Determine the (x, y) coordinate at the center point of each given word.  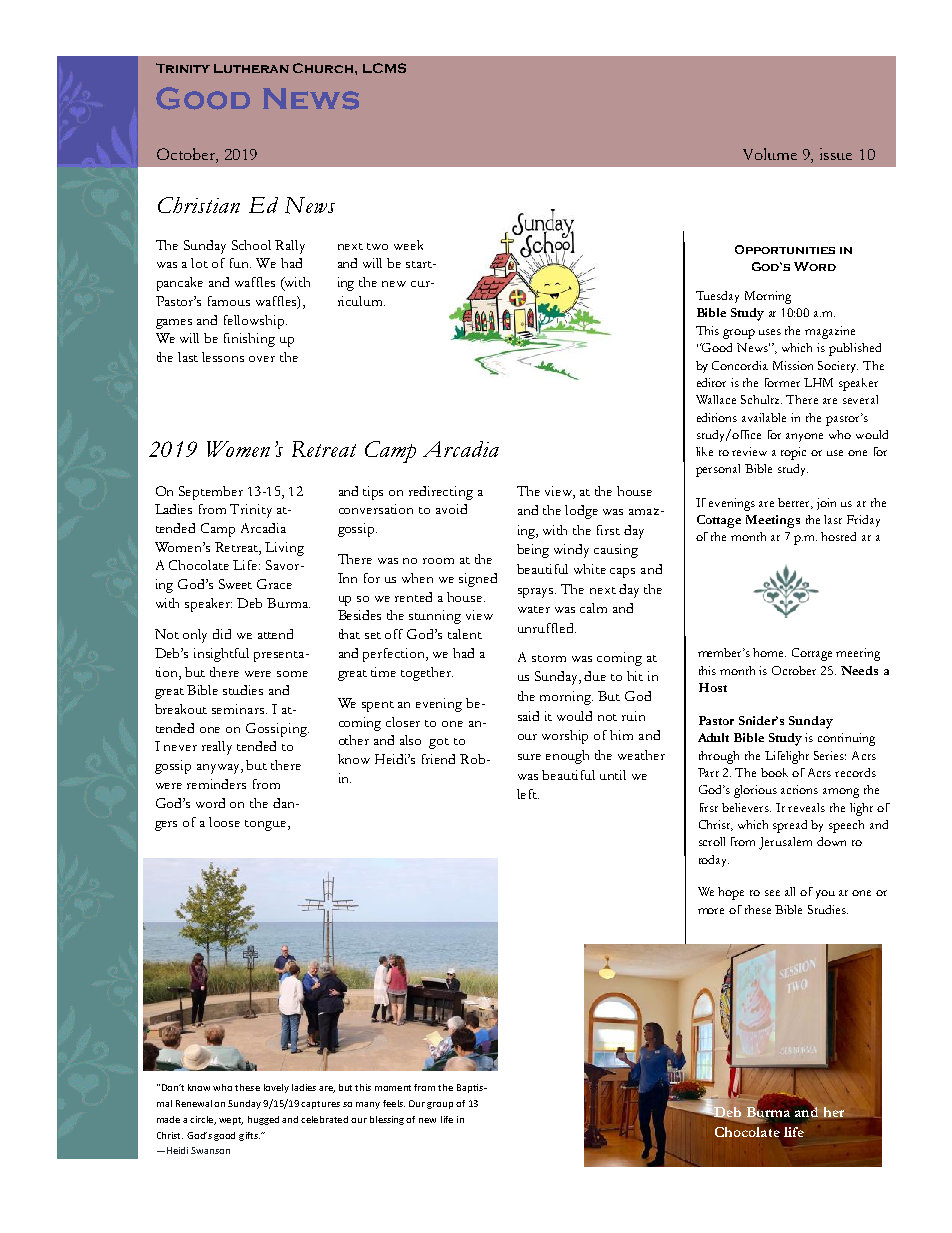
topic (793, 453)
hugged (263, 1120)
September (211, 493)
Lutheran (251, 68)
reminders (216, 784)
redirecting (441, 493)
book (774, 772)
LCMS (384, 68)
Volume (770, 154)
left (528, 794)
